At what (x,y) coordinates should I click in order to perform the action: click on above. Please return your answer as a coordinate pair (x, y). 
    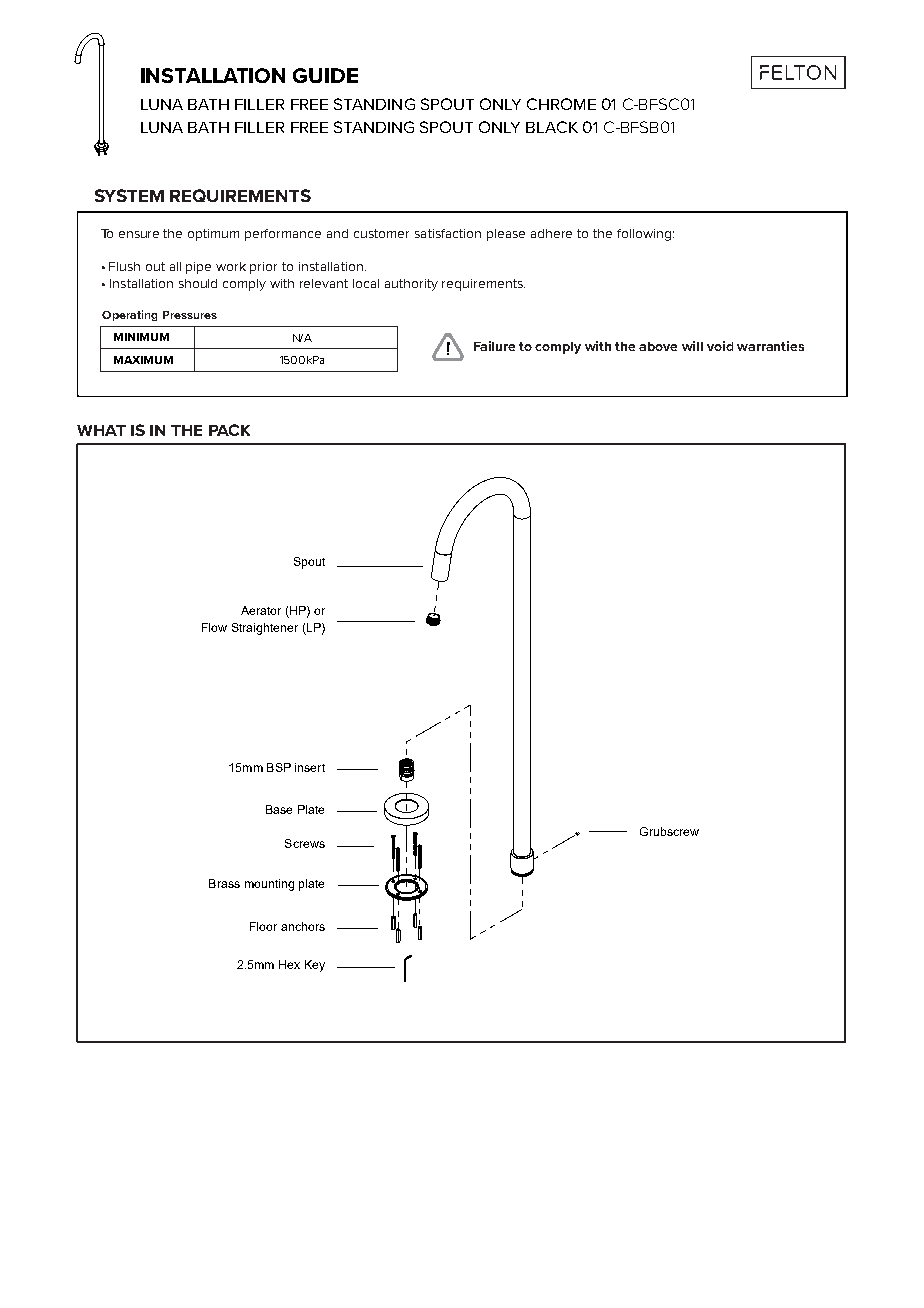
    Looking at the image, I should click on (658, 346).
